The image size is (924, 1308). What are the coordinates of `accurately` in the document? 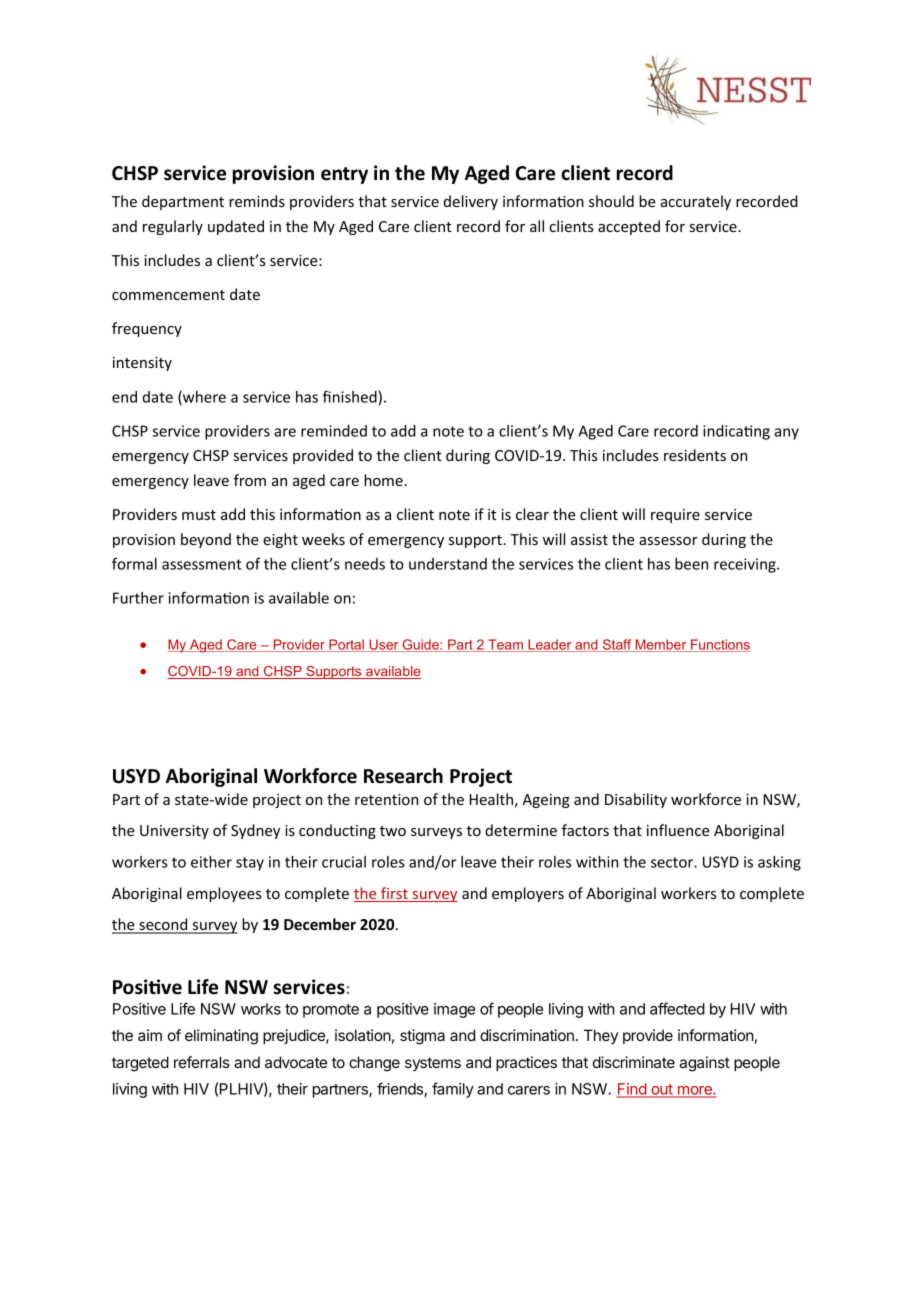 It's located at (696, 202).
